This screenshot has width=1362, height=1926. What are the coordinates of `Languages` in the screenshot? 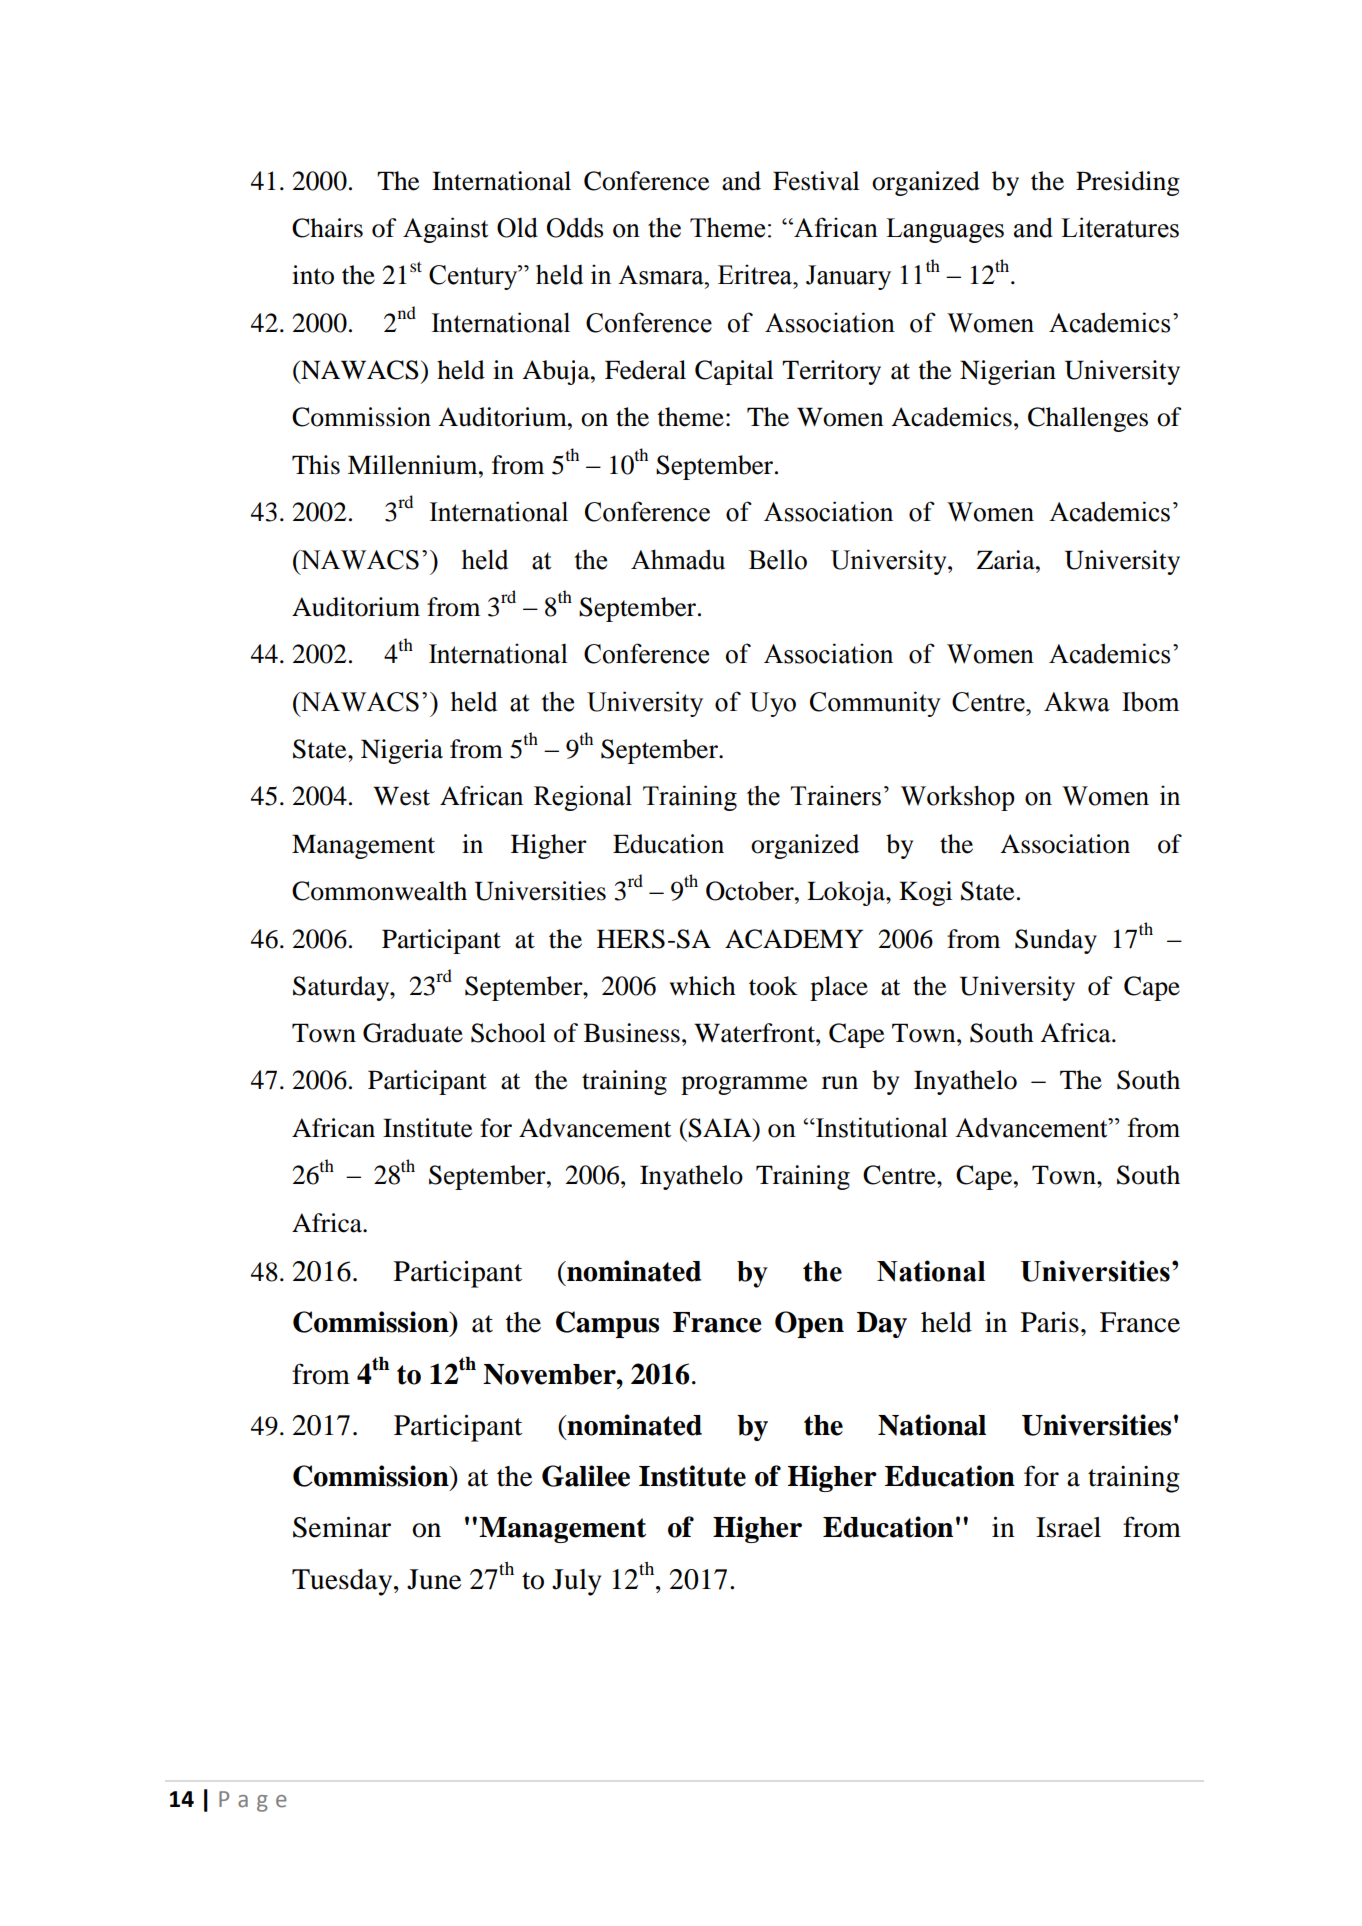 It's located at (945, 230).
